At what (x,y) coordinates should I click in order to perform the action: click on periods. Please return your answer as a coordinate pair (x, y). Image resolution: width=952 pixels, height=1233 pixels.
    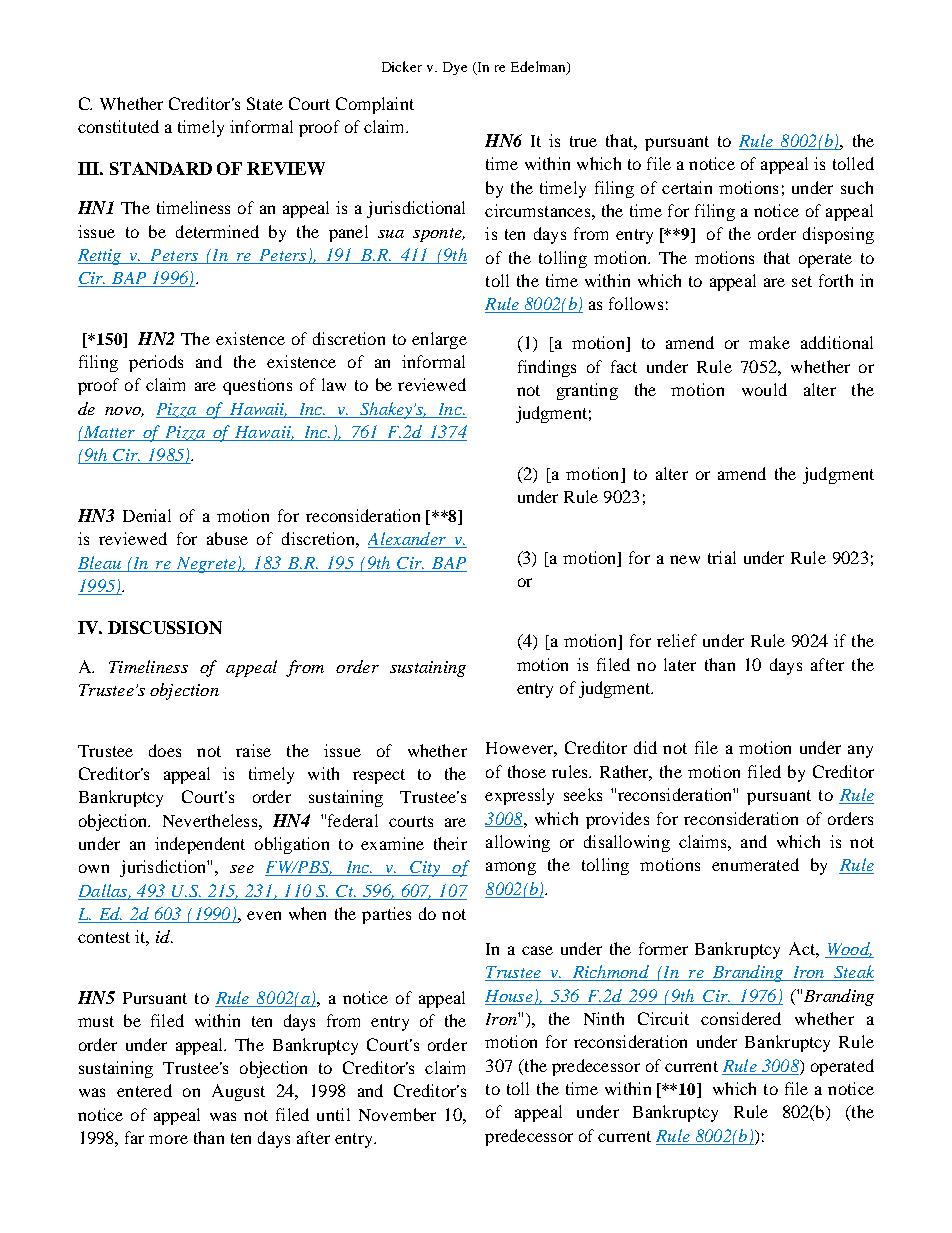
    Looking at the image, I should click on (156, 363).
